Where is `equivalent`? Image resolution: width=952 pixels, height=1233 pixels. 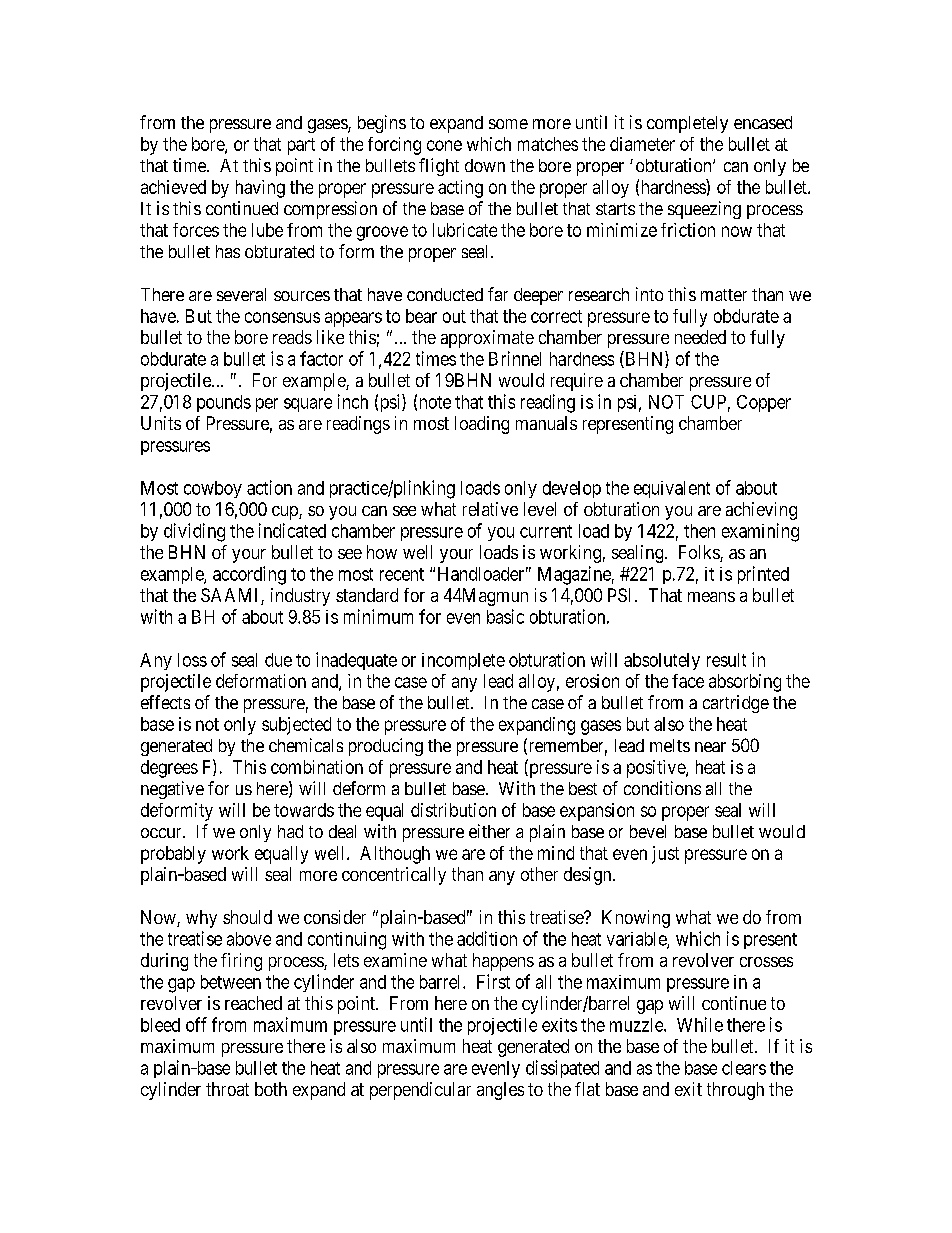
equivalent is located at coordinates (672, 489).
